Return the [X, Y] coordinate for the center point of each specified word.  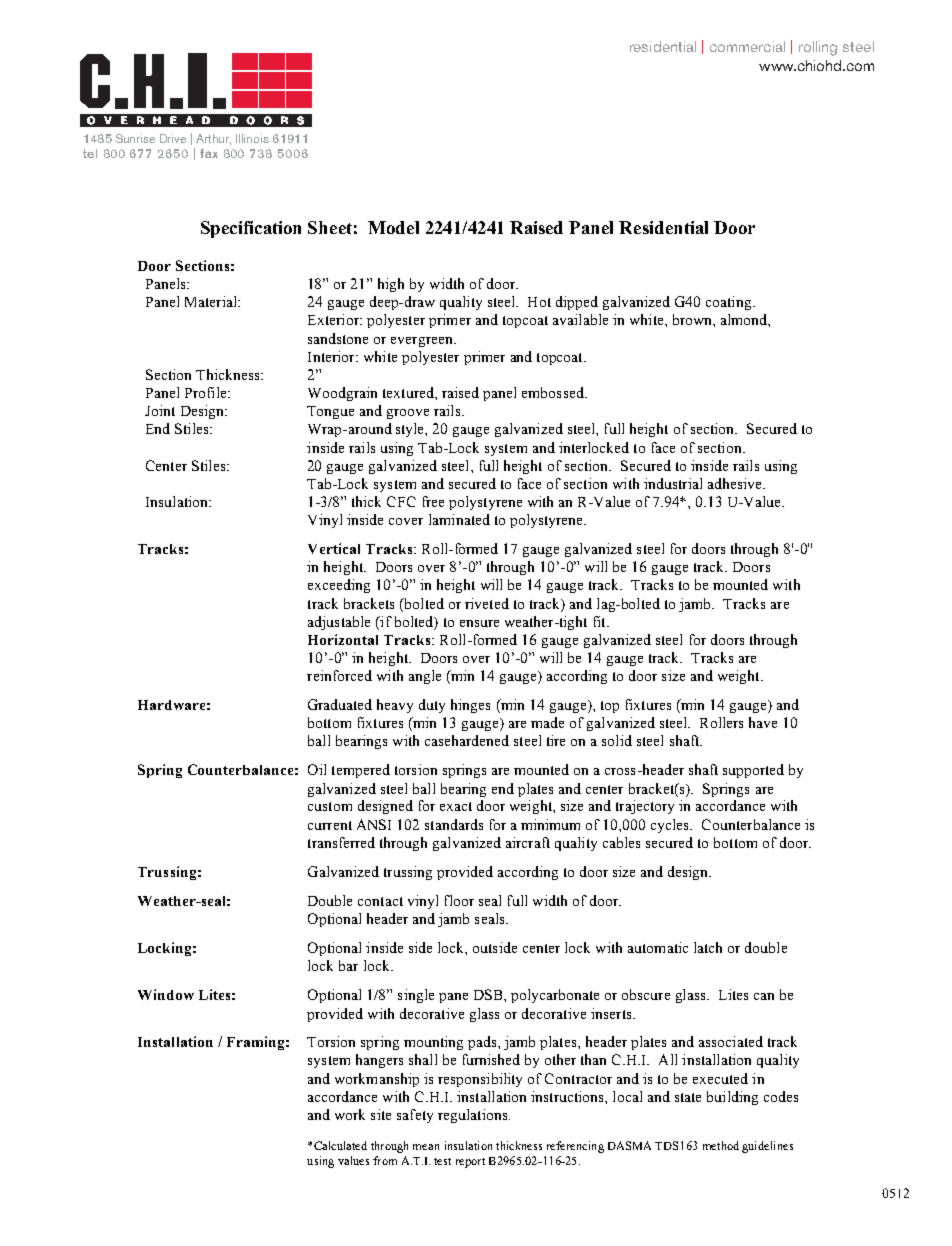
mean [426, 1147]
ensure [479, 623]
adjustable [339, 623]
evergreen [423, 342]
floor [459, 900]
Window [166, 994]
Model [393, 227]
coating [730, 303]
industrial [673, 483]
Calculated [340, 1145]
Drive [173, 138]
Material [212, 301]
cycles [671, 826]
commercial [747, 46]
